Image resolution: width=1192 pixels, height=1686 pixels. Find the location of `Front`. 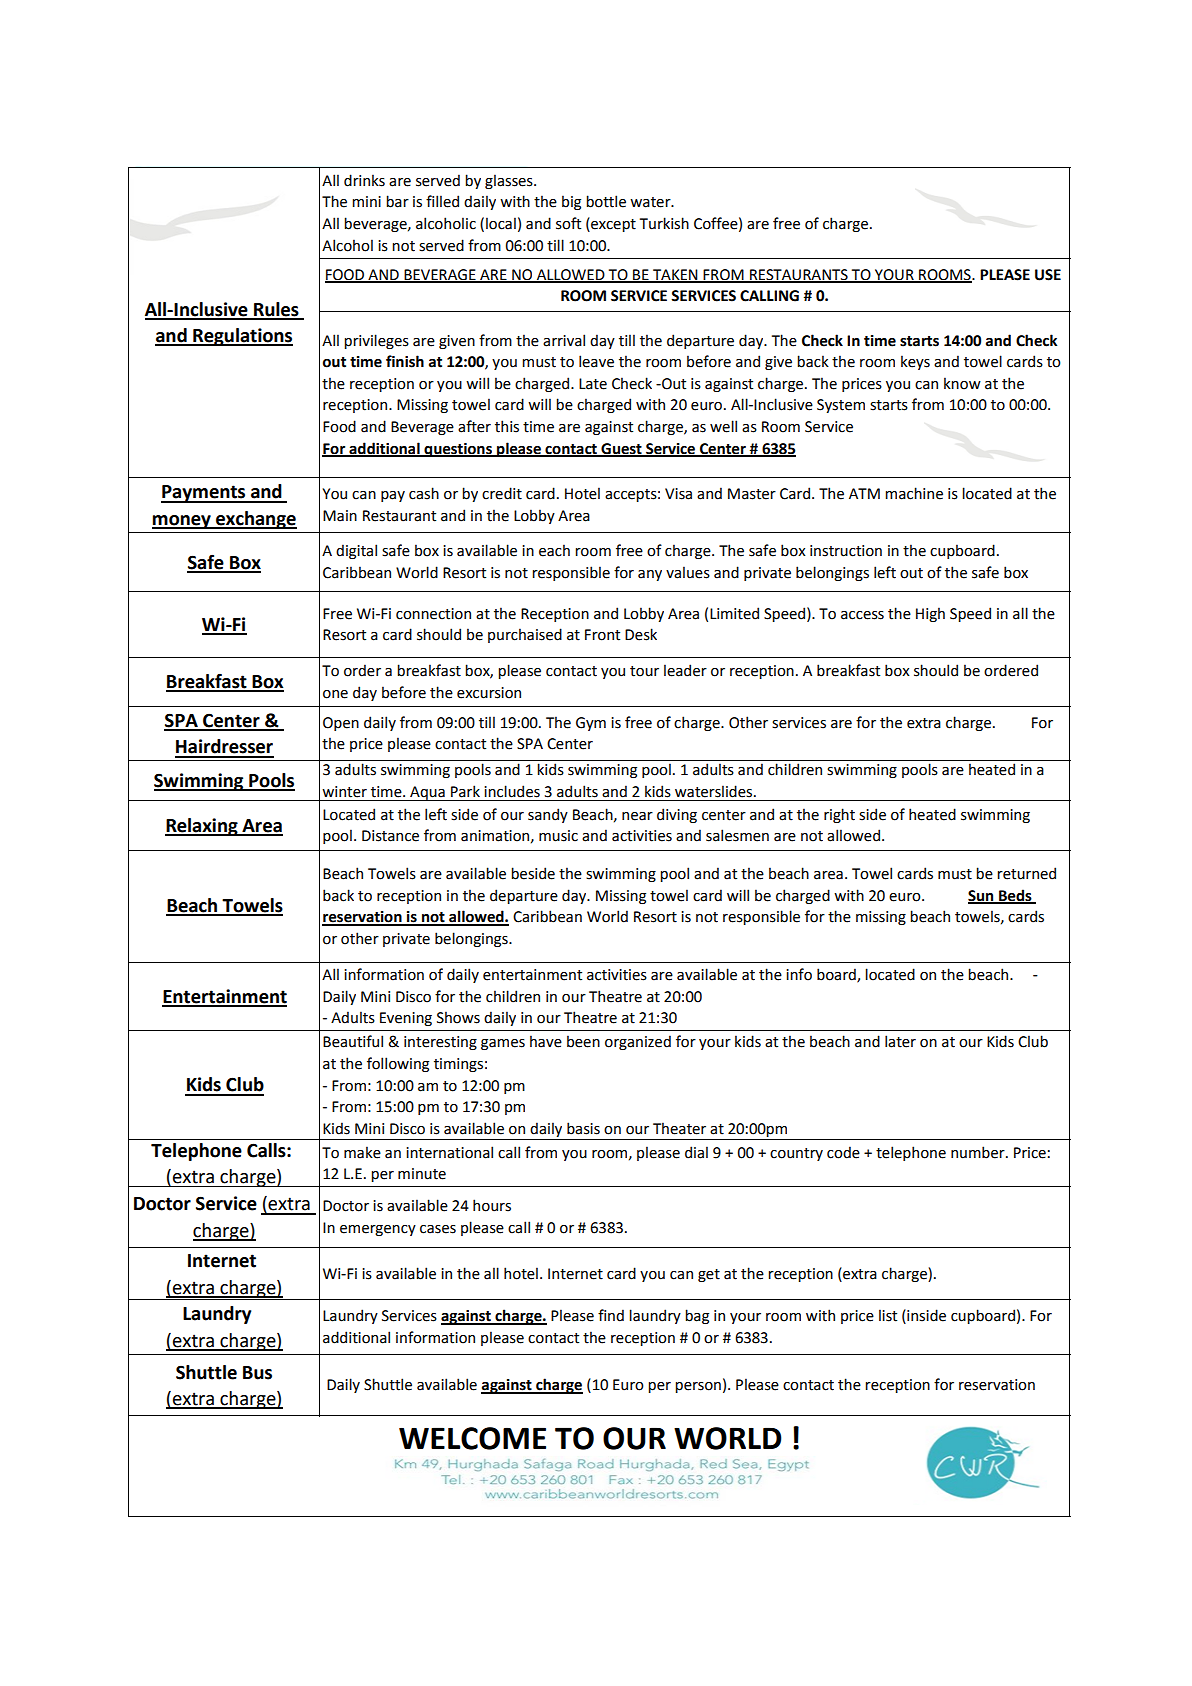

Front is located at coordinates (602, 635).
